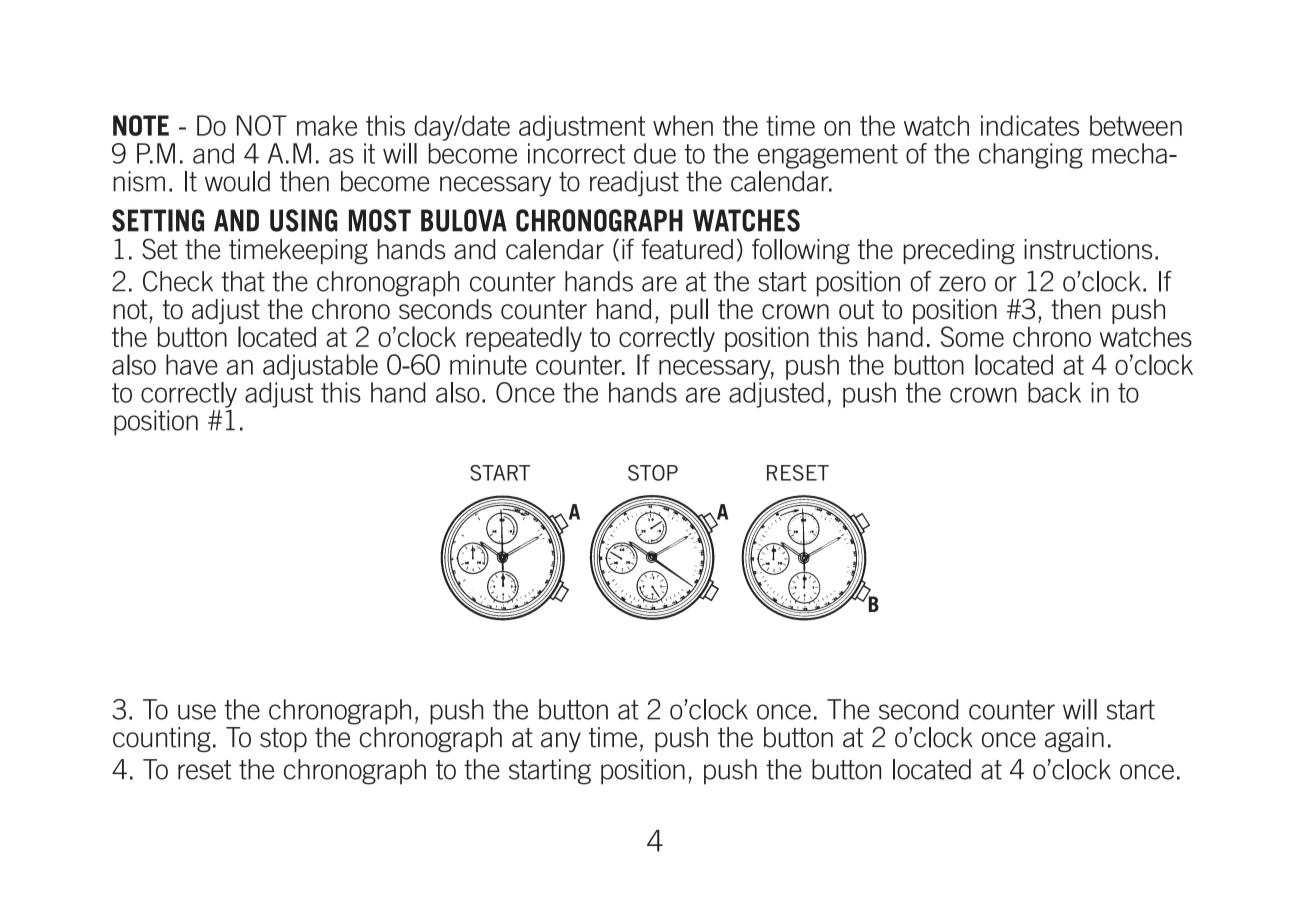 Image resolution: width=1310 pixels, height=924 pixels. What do you see at coordinates (197, 712) in the screenshot?
I see `use` at bounding box center [197, 712].
